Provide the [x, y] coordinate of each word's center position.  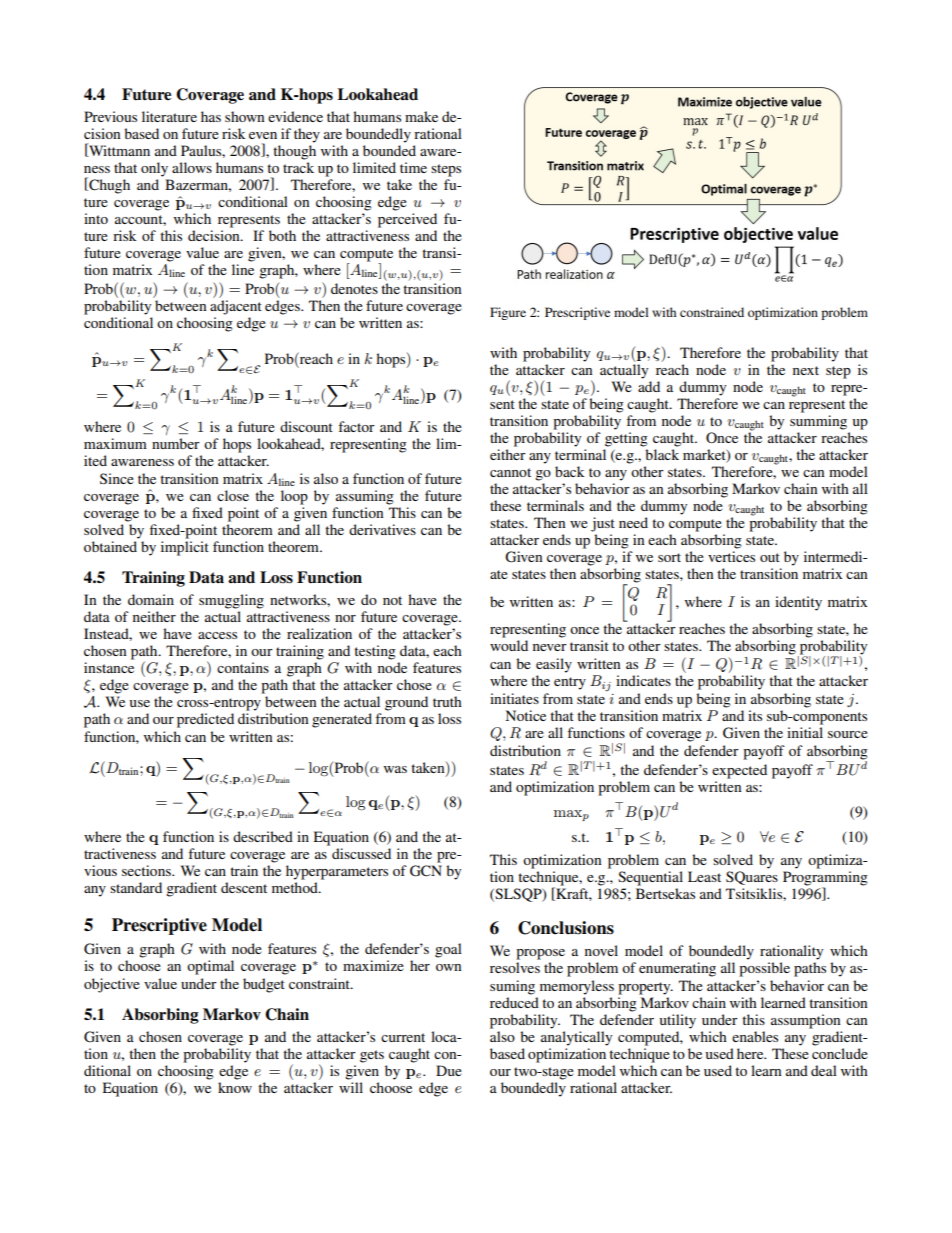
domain [151, 599]
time [413, 167]
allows [192, 167]
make [421, 116]
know [235, 1087]
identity [798, 603]
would [509, 645]
